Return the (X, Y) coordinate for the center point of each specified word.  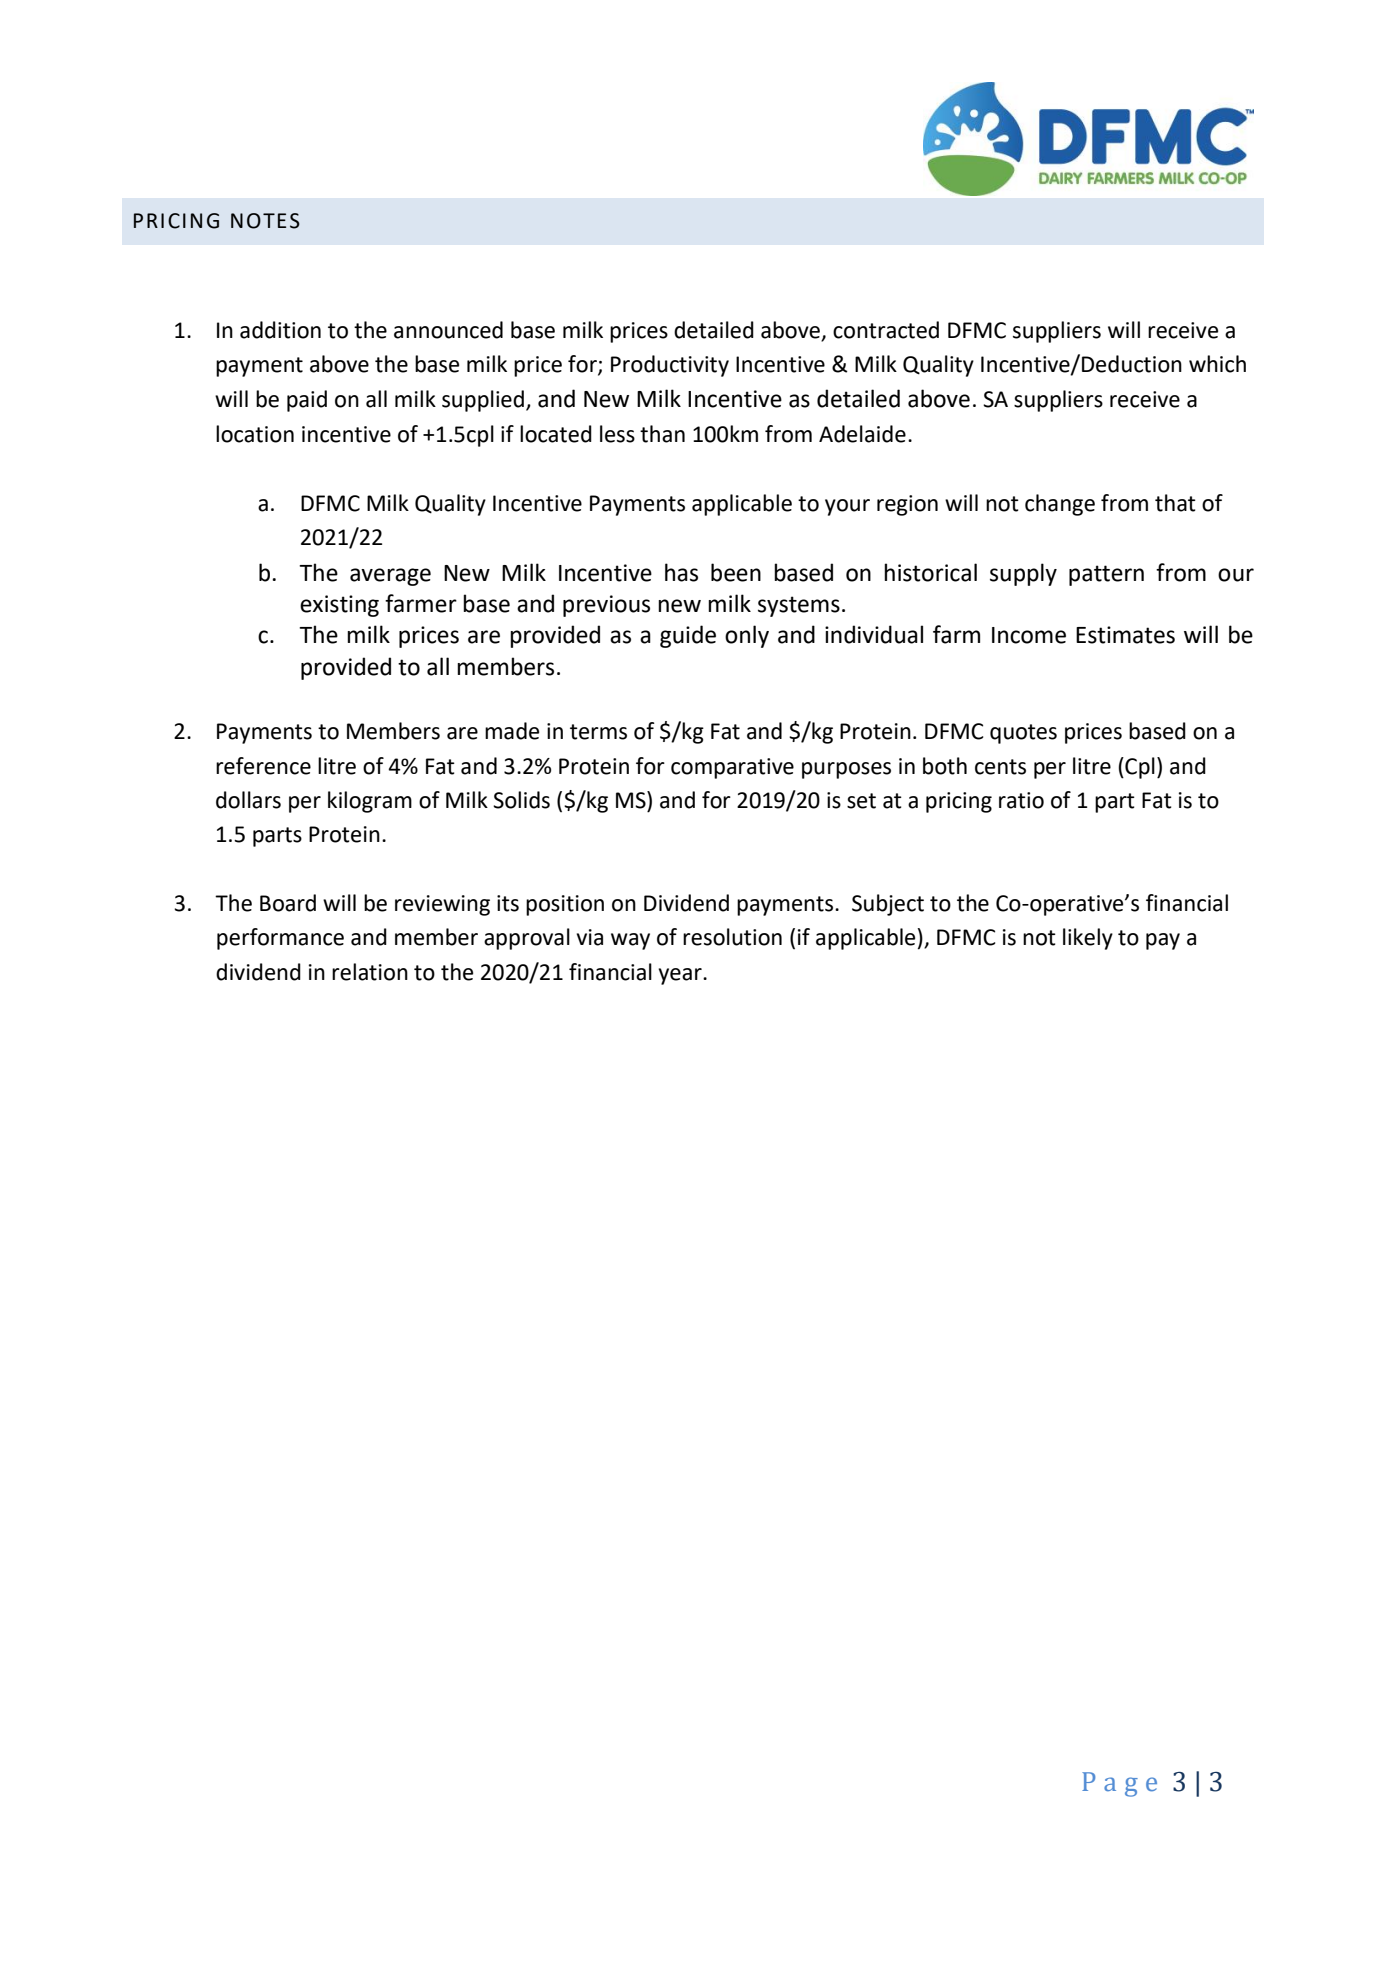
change (1060, 505)
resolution (732, 937)
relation (370, 972)
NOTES (265, 221)
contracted (886, 330)
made (512, 731)
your (847, 507)
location (255, 434)
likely (1088, 939)
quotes (1023, 734)
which (1217, 364)
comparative (732, 768)
